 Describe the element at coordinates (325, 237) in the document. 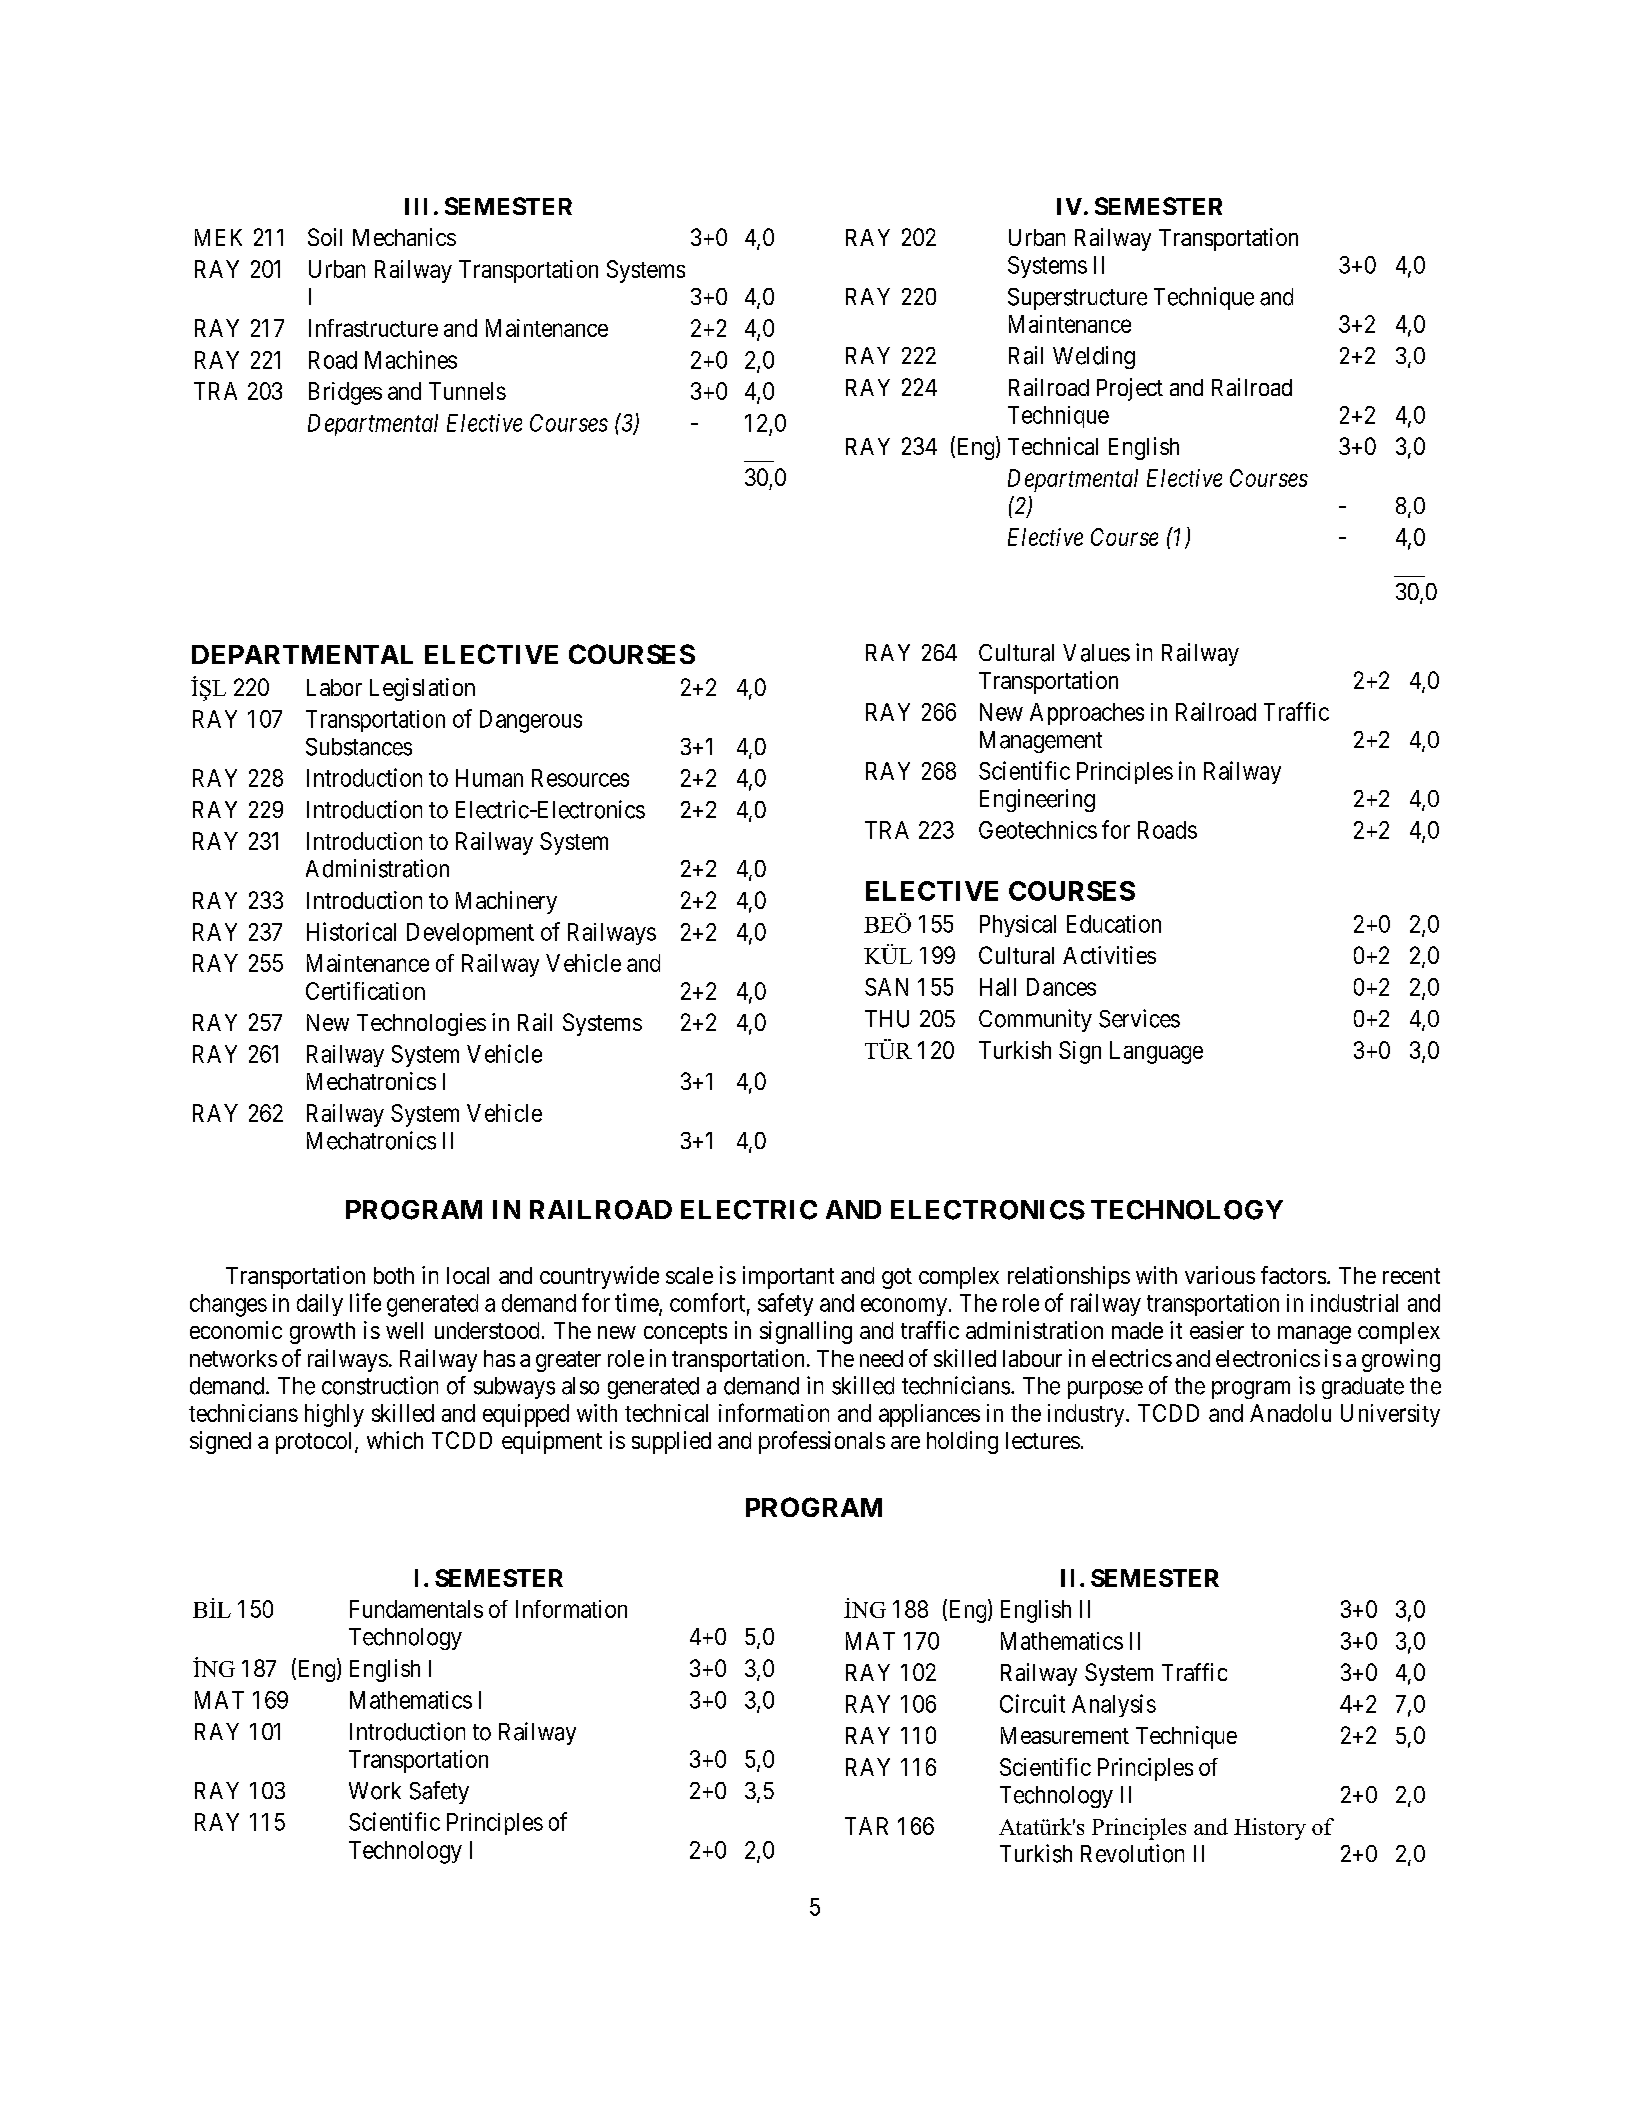

I see `Soil` at that location.
